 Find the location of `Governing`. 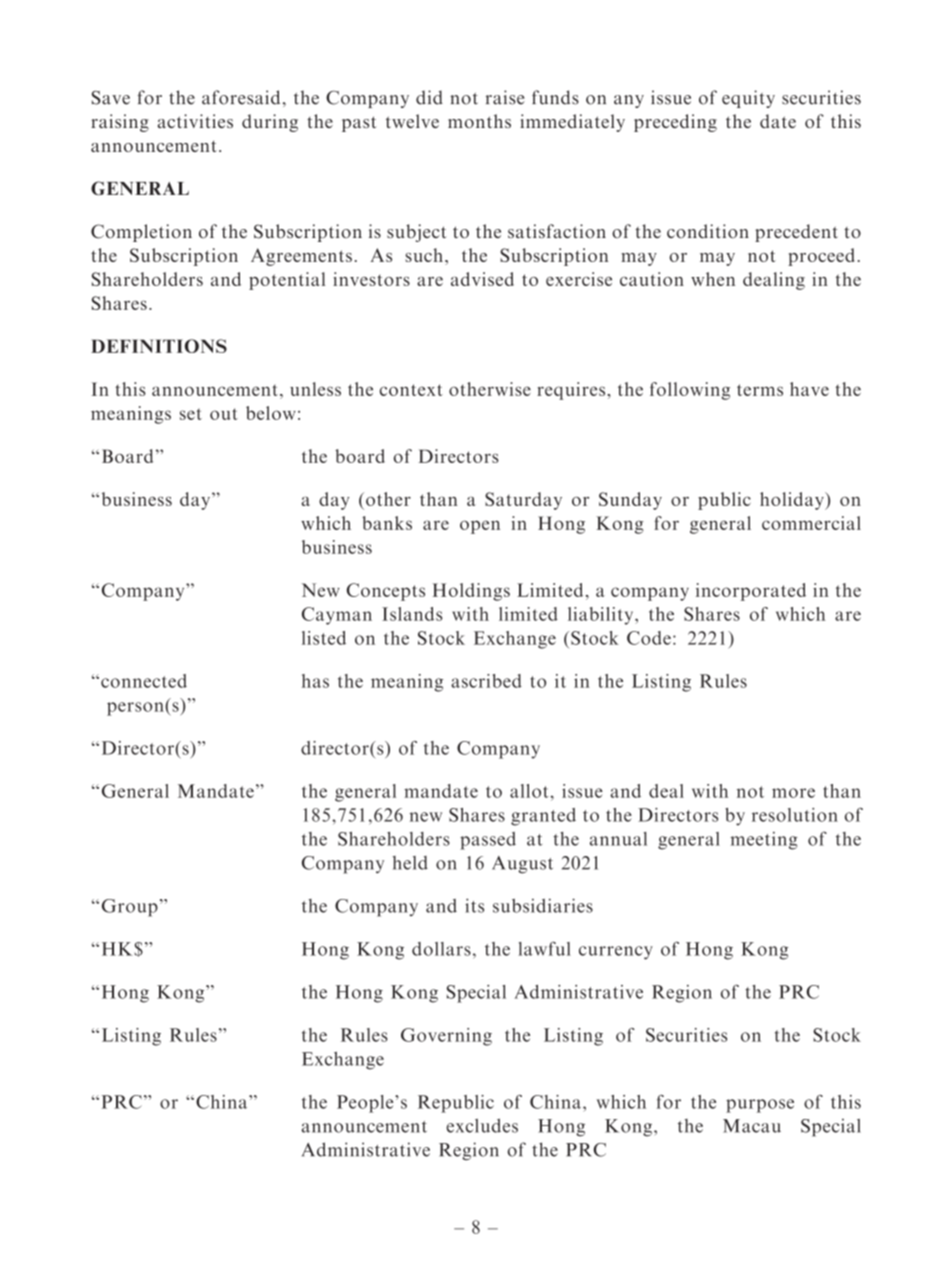

Governing is located at coordinates (446, 1037).
